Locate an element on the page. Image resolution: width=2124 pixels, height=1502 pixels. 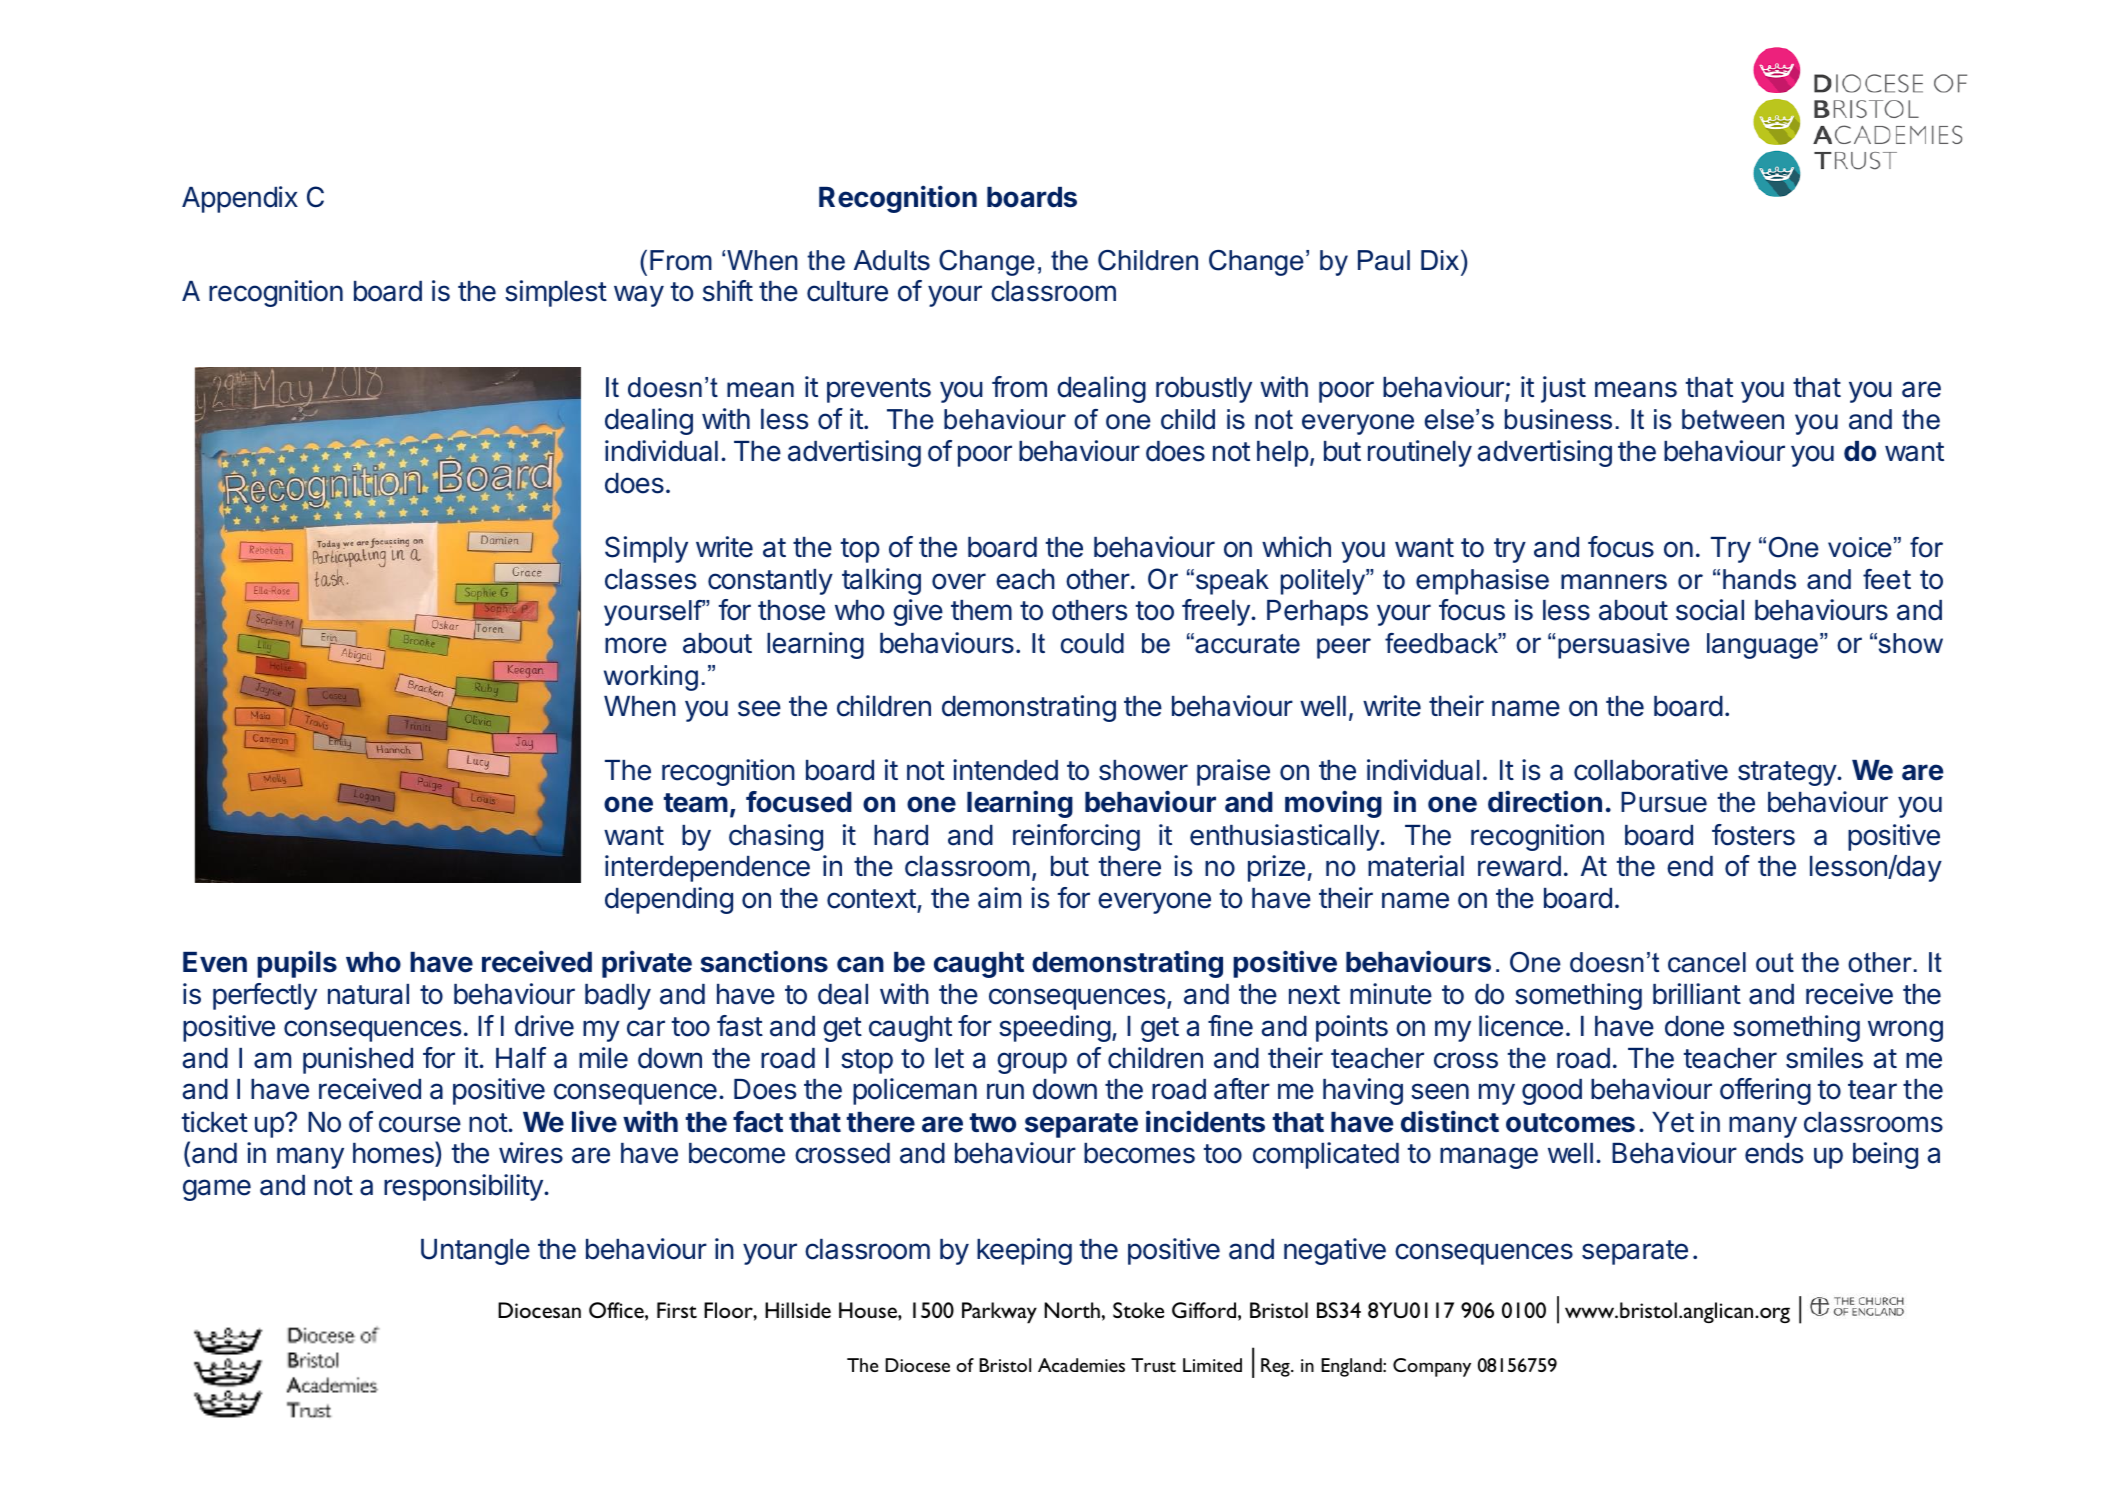
Paul is located at coordinates (1384, 260).
